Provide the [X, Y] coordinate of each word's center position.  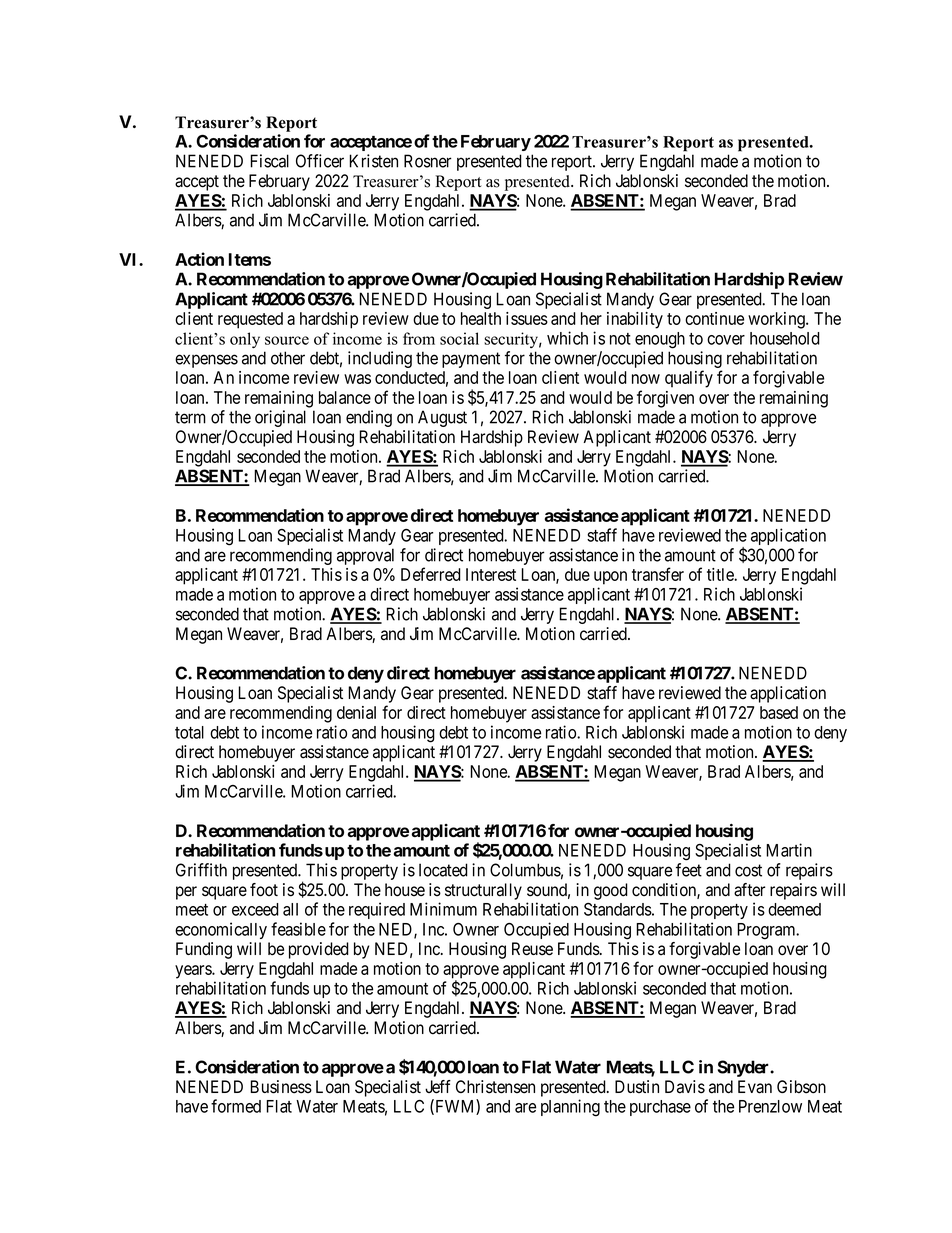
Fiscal [269, 161]
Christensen [495, 1087]
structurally [483, 891]
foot [264, 890]
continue [714, 318]
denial [356, 712]
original [280, 418]
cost [748, 870]
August [442, 418]
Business [281, 1087]
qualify [689, 379]
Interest [491, 574]
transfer [658, 574]
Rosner [428, 161]
